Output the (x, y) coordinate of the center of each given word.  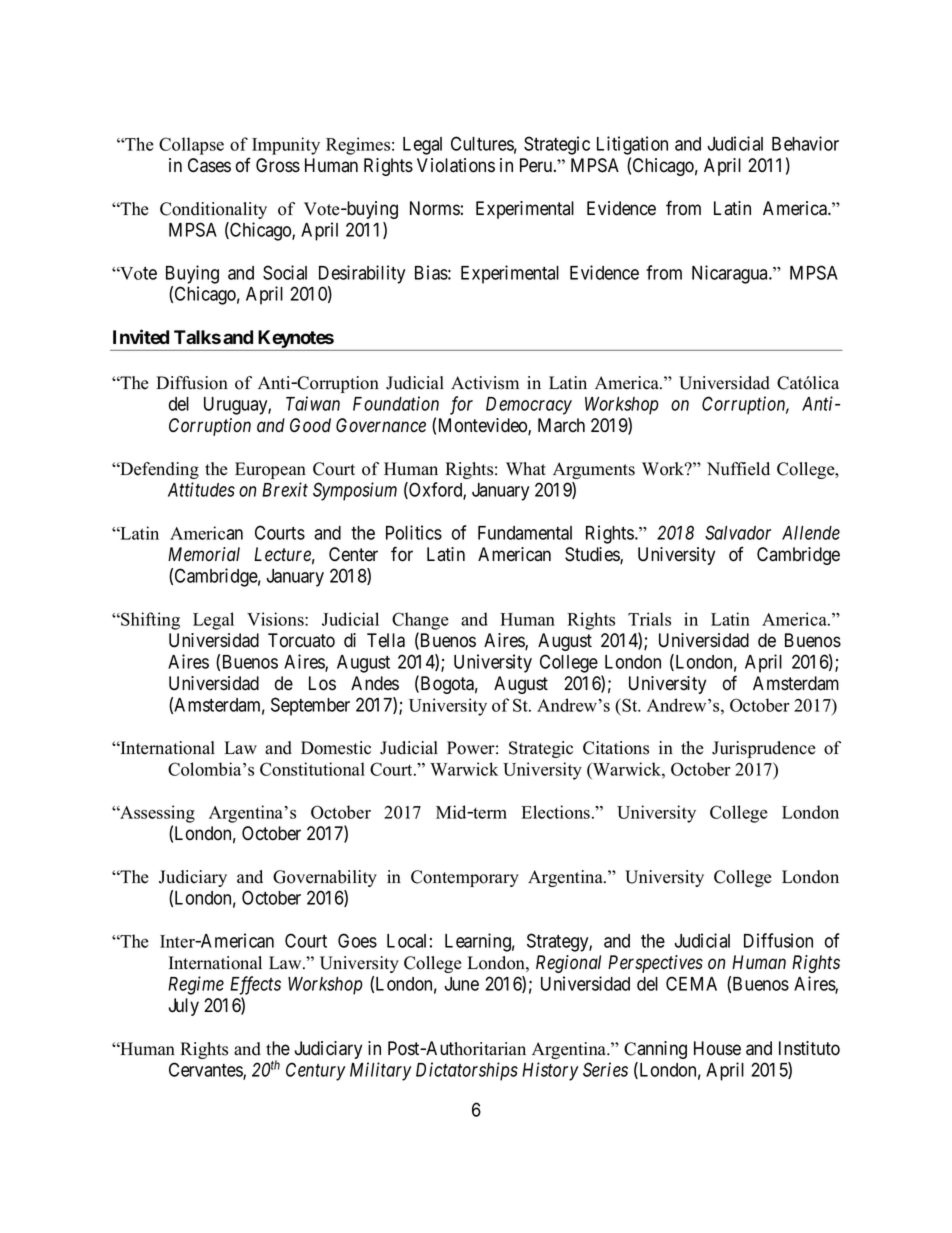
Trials (649, 619)
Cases (209, 165)
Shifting (149, 621)
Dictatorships (467, 1071)
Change (420, 621)
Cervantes (206, 1071)
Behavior (805, 143)
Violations (456, 165)
